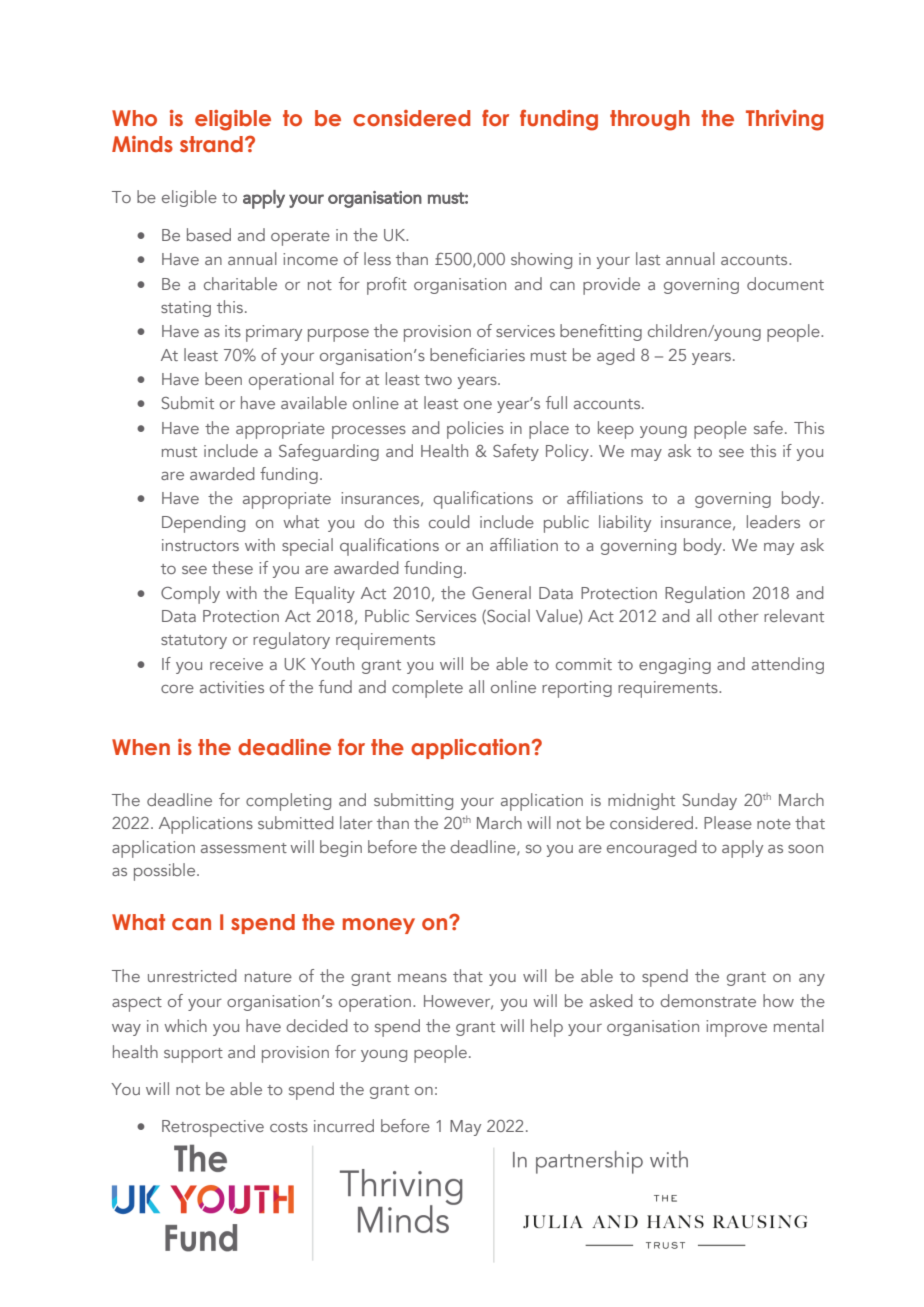  I want to click on Thriving, so click(784, 120).
